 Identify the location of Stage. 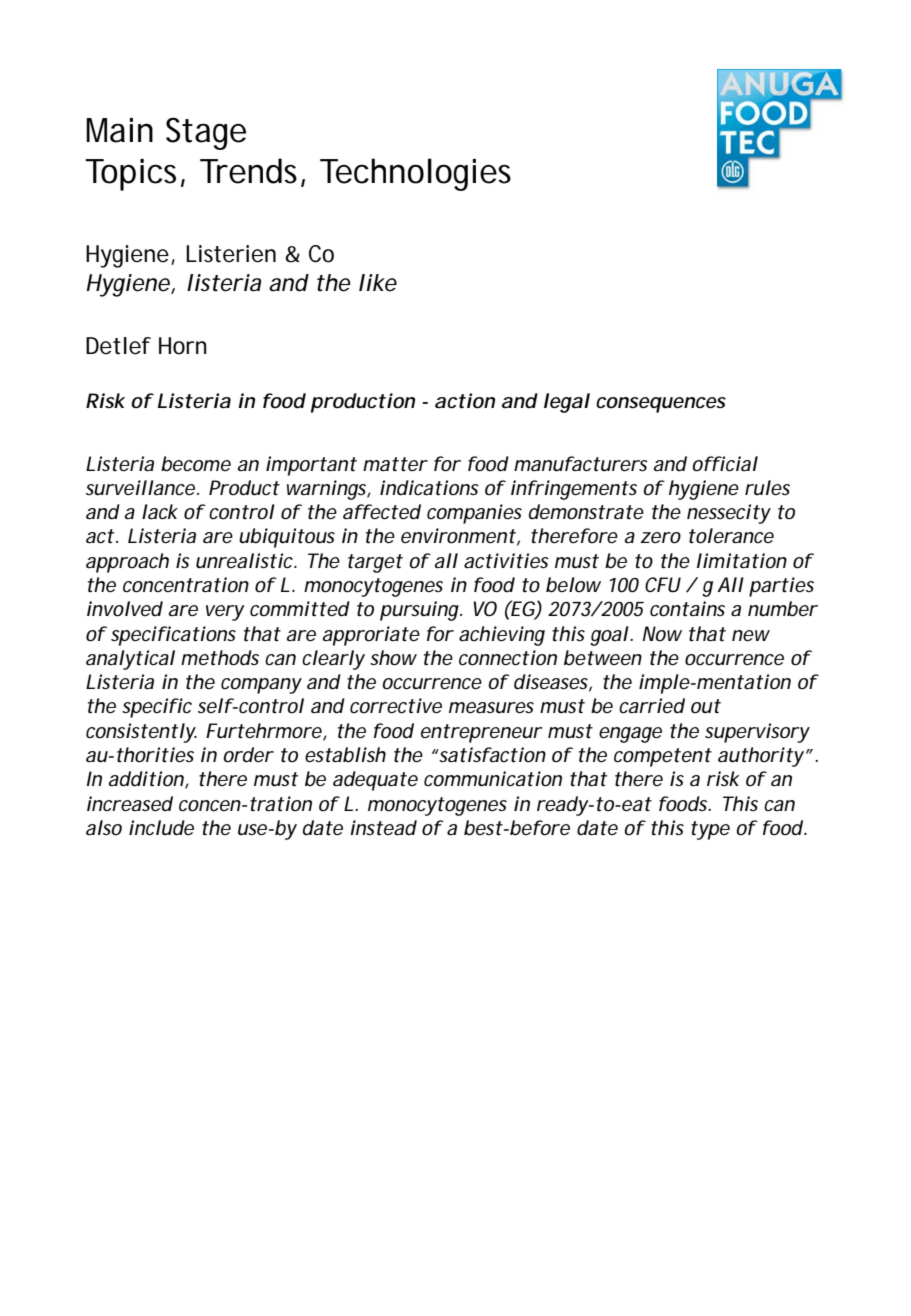
(206, 133).
